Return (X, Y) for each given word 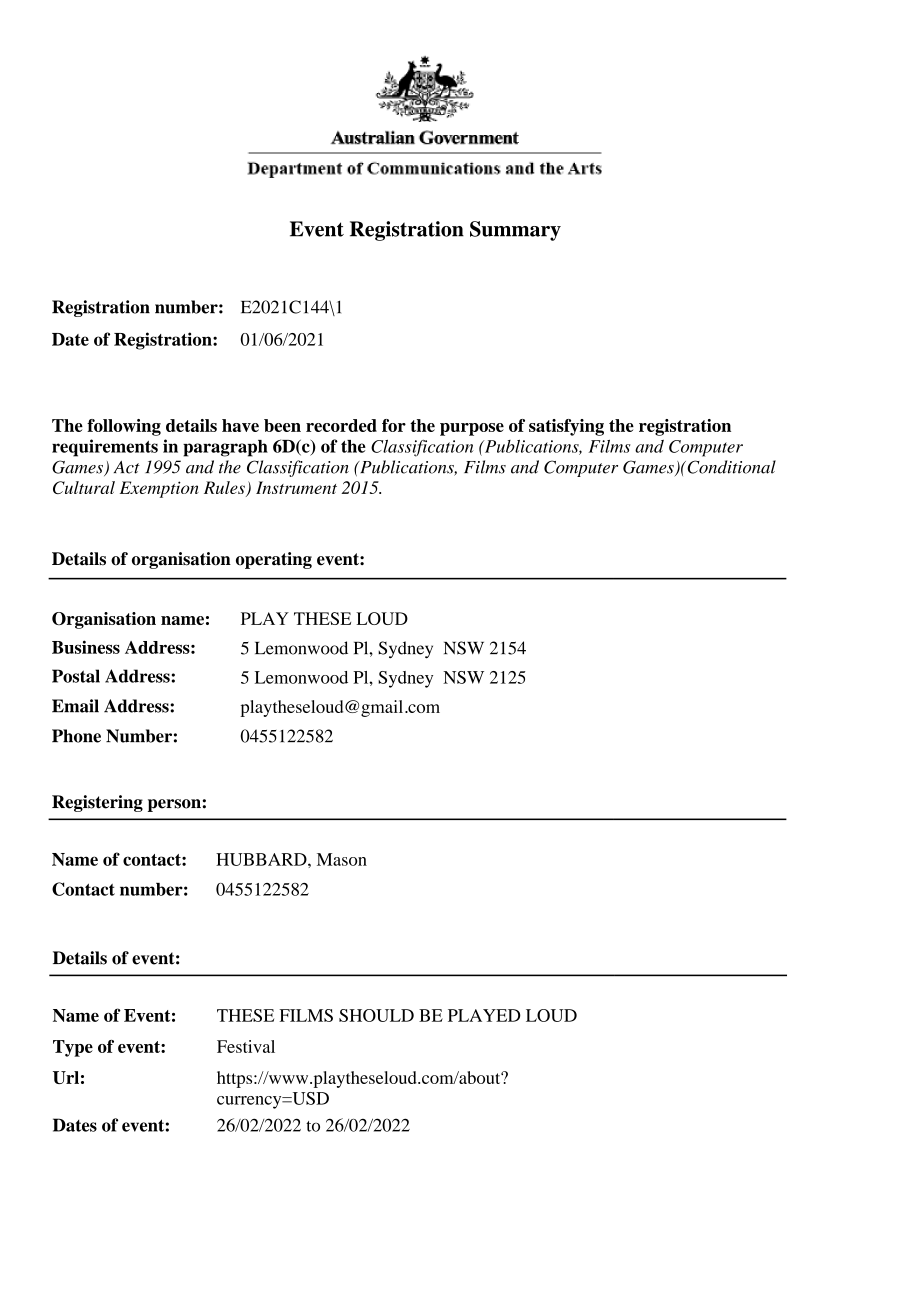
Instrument (296, 487)
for (394, 425)
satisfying (566, 427)
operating (274, 560)
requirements (105, 448)
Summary (515, 231)
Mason (342, 859)
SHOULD (376, 1015)
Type (73, 1048)
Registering (97, 803)
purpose (472, 429)
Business (86, 647)
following (124, 427)
